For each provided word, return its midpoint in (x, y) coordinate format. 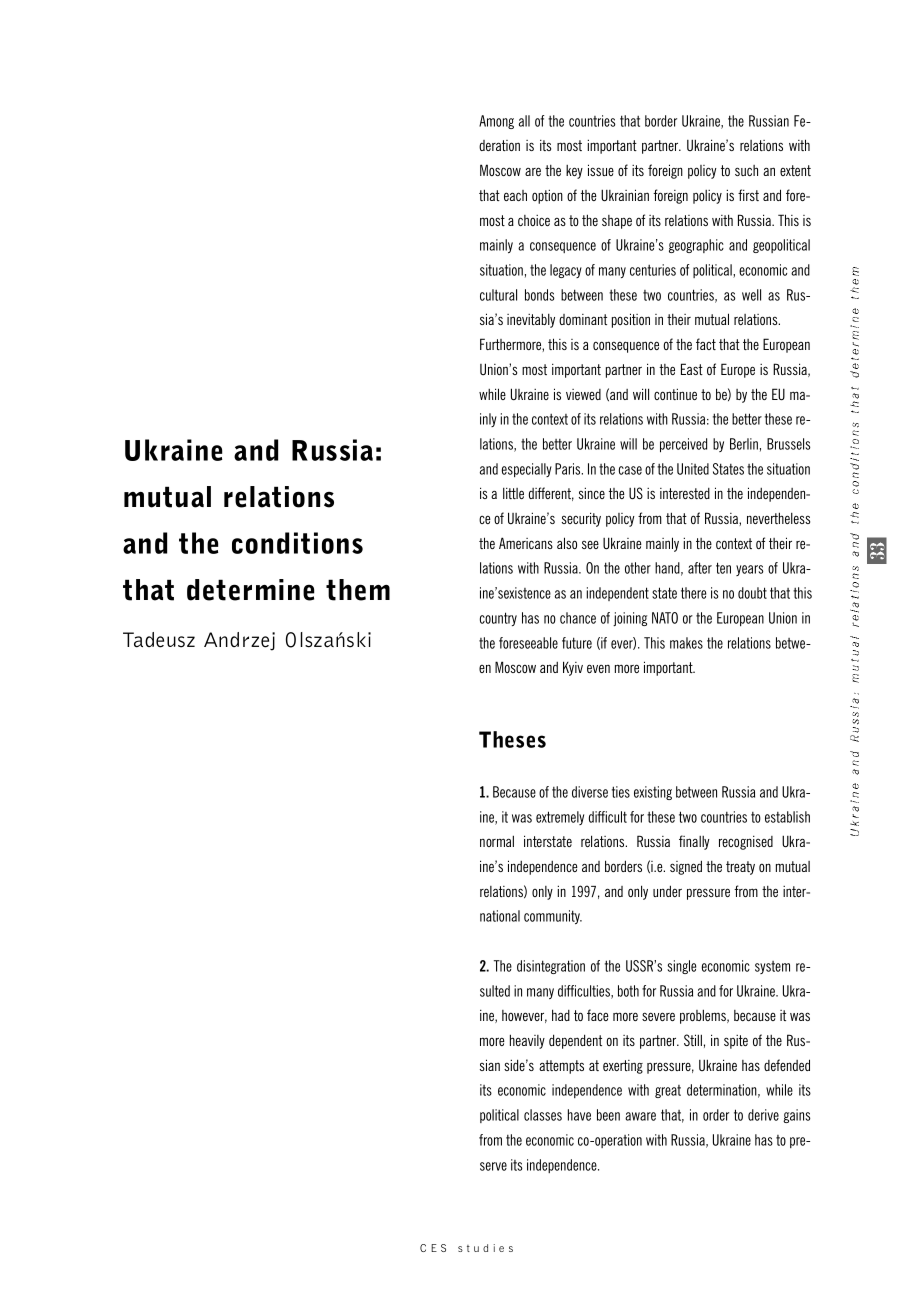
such (746, 170)
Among (496, 122)
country (498, 619)
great (668, 1091)
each (515, 195)
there (693, 593)
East (692, 369)
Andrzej (239, 641)
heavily (527, 1041)
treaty (740, 868)
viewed (583, 394)
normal (497, 841)
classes (543, 1115)
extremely (560, 818)
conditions (297, 543)
